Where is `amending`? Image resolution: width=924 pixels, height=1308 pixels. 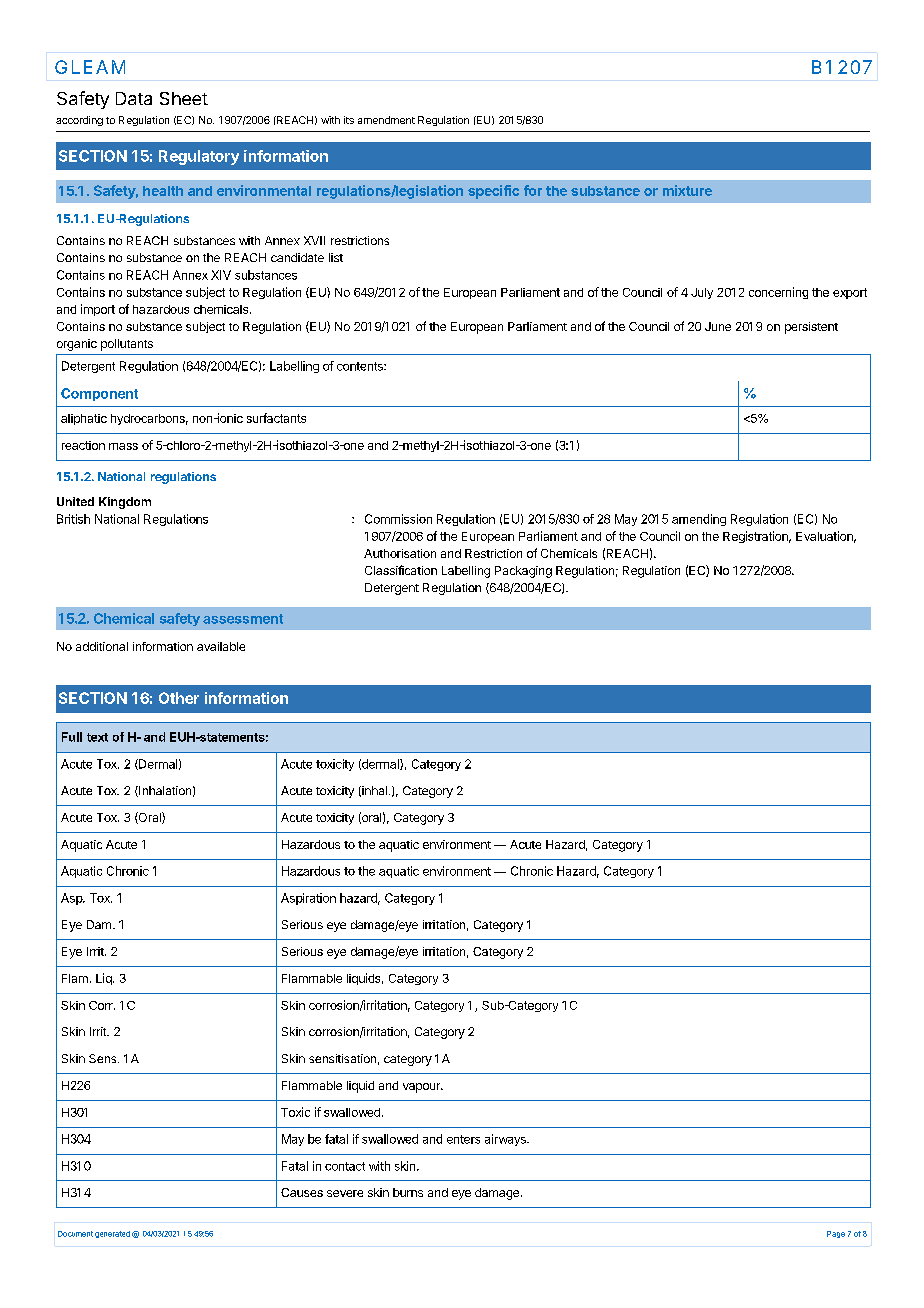
amending is located at coordinates (699, 520).
